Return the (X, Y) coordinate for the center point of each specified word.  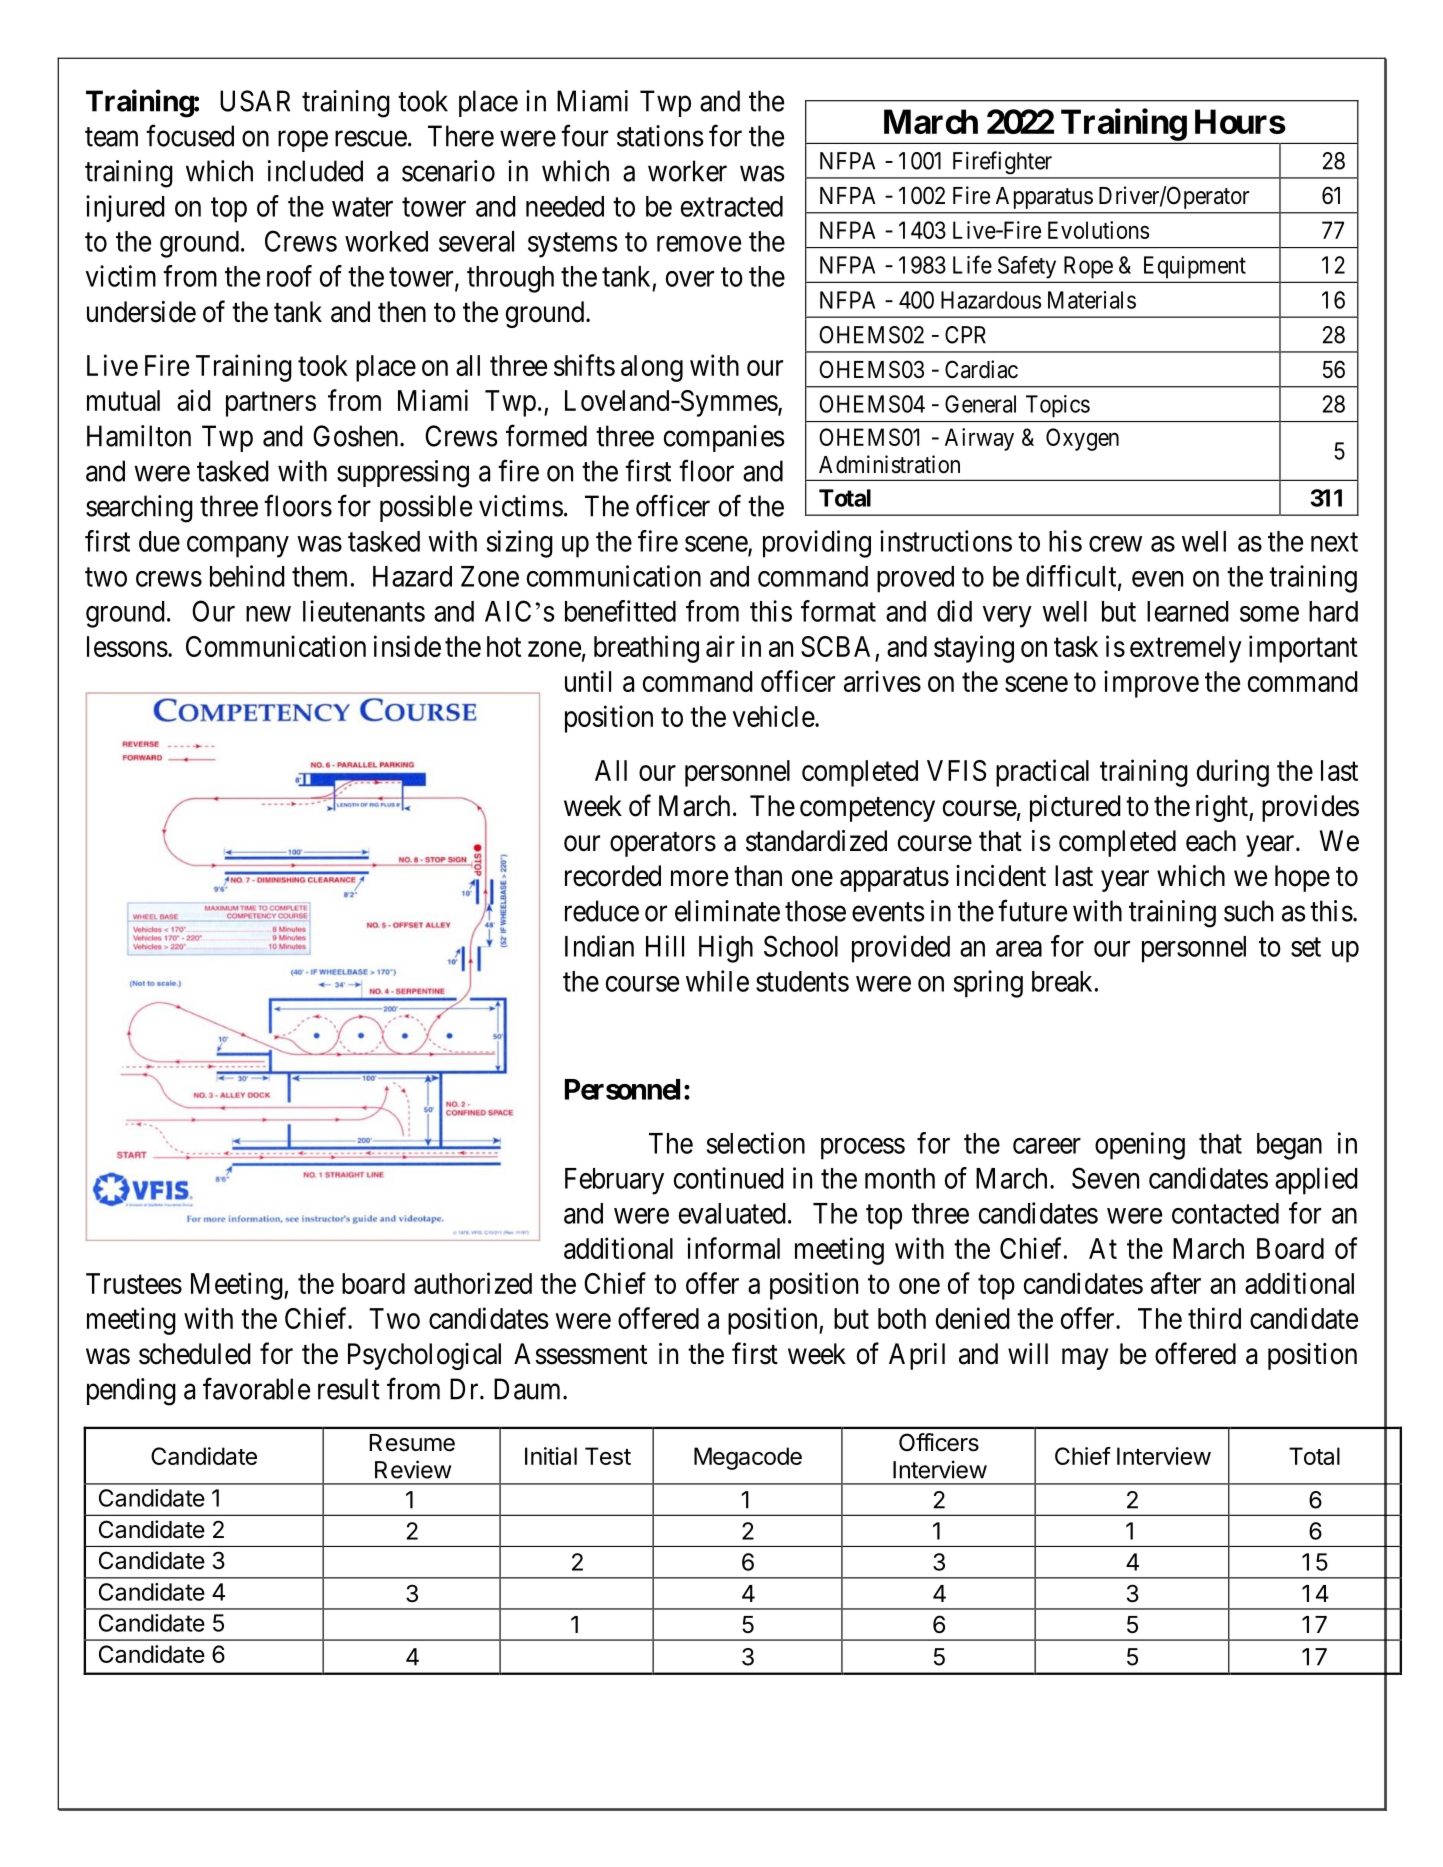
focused (190, 135)
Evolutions (1098, 230)
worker (687, 171)
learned (1188, 611)
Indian (599, 946)
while (717, 981)
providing (817, 544)
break (1062, 981)
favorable (256, 1388)
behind (247, 576)
